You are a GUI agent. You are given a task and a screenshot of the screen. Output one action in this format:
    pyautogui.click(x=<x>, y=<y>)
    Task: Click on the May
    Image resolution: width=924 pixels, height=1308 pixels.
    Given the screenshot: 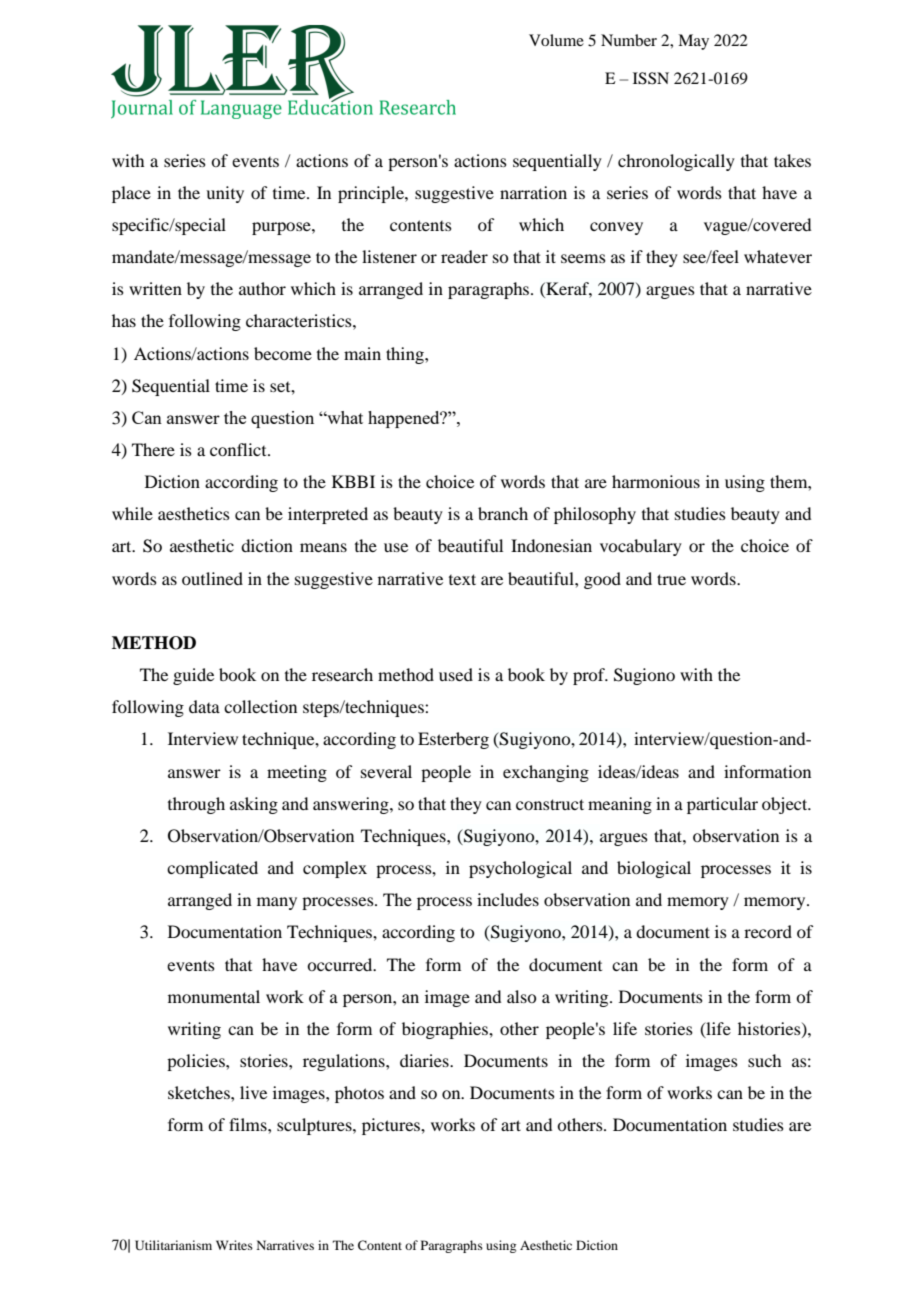 What is the action you would take?
    pyautogui.click(x=693, y=42)
